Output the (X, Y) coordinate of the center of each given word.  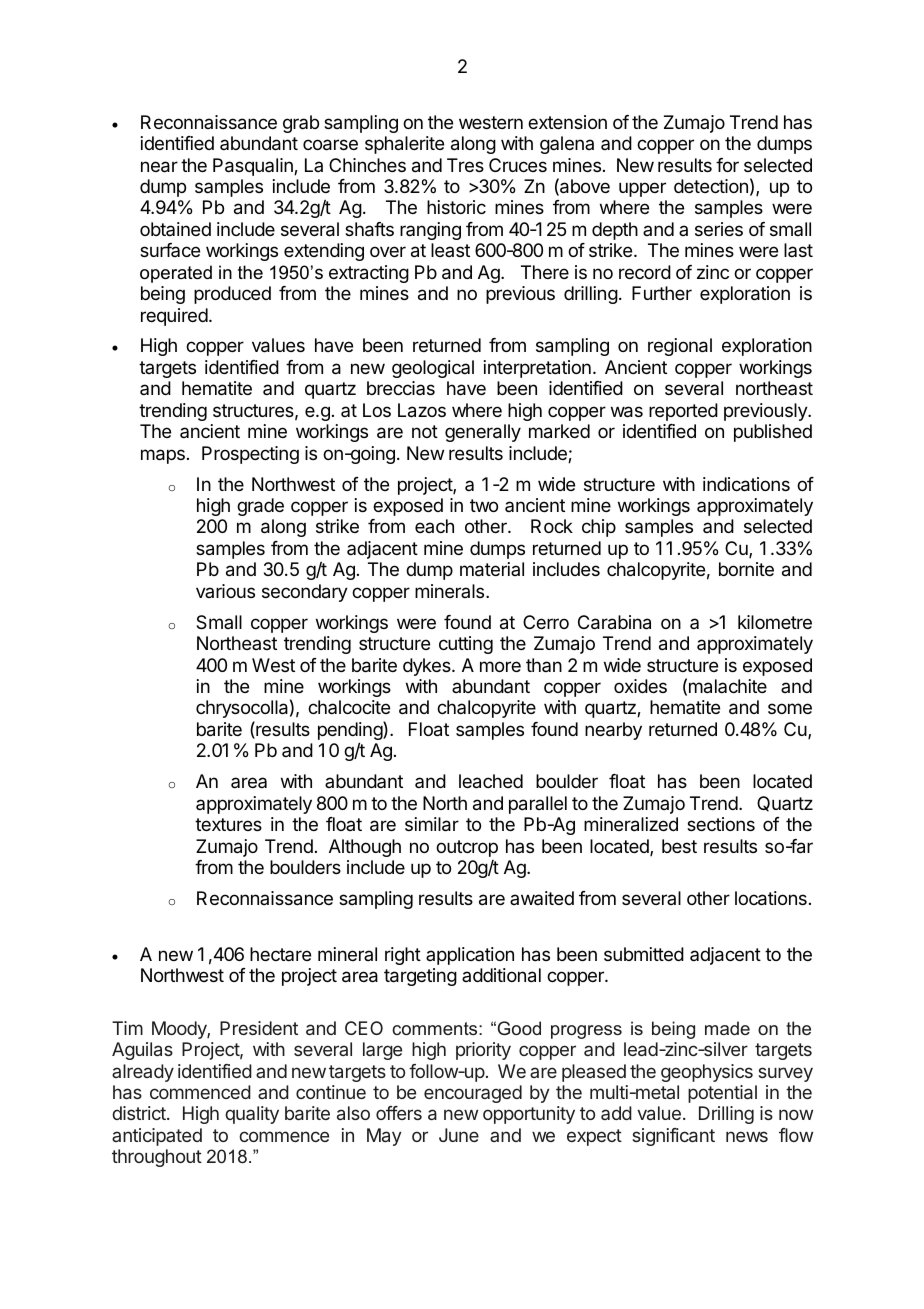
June (459, 1135)
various (225, 591)
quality (252, 1115)
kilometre (775, 622)
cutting (466, 645)
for (727, 165)
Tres (465, 165)
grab (301, 124)
